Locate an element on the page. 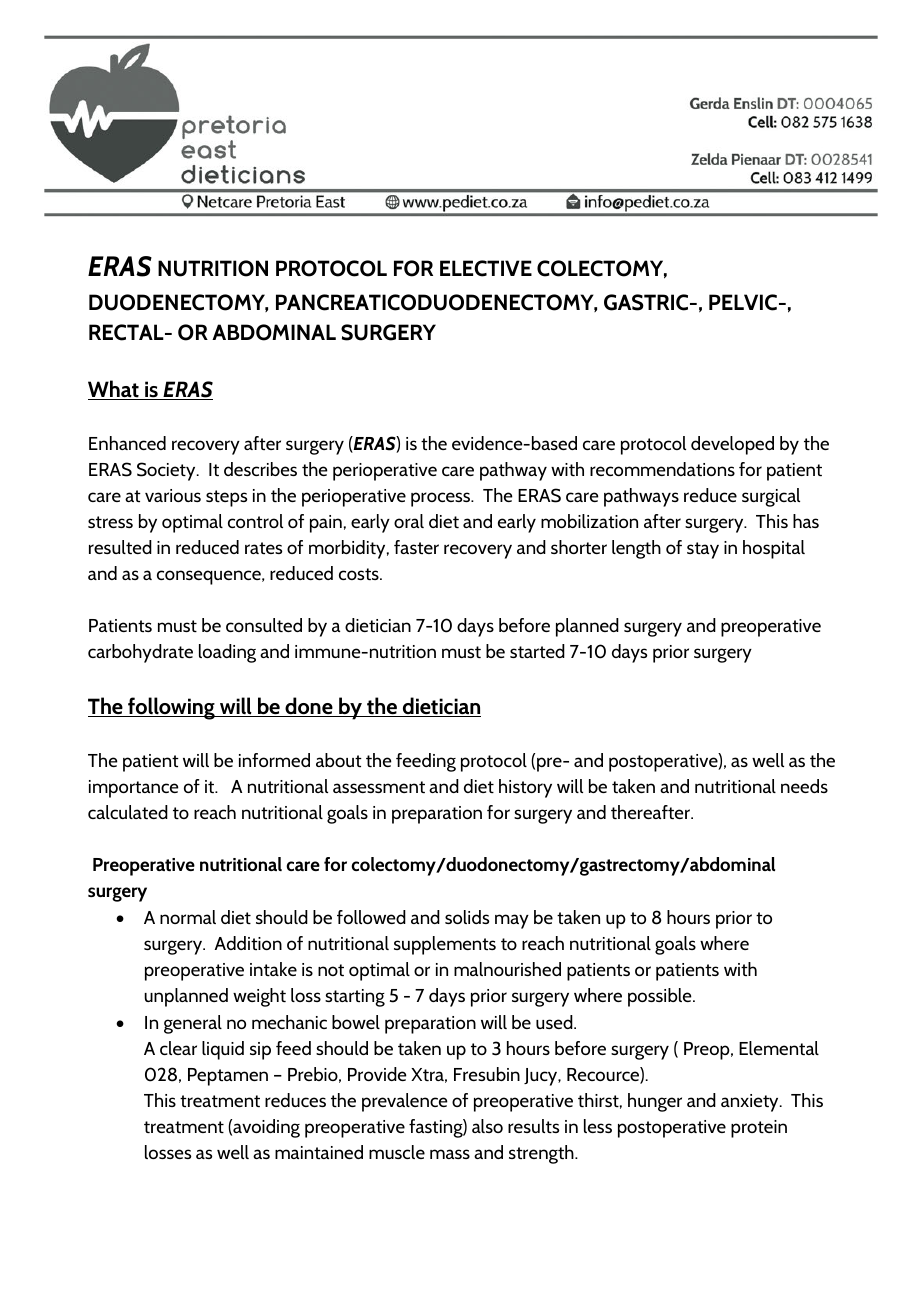 The height and width of the image is (1308, 924). PELVIC is located at coordinates (743, 302).
